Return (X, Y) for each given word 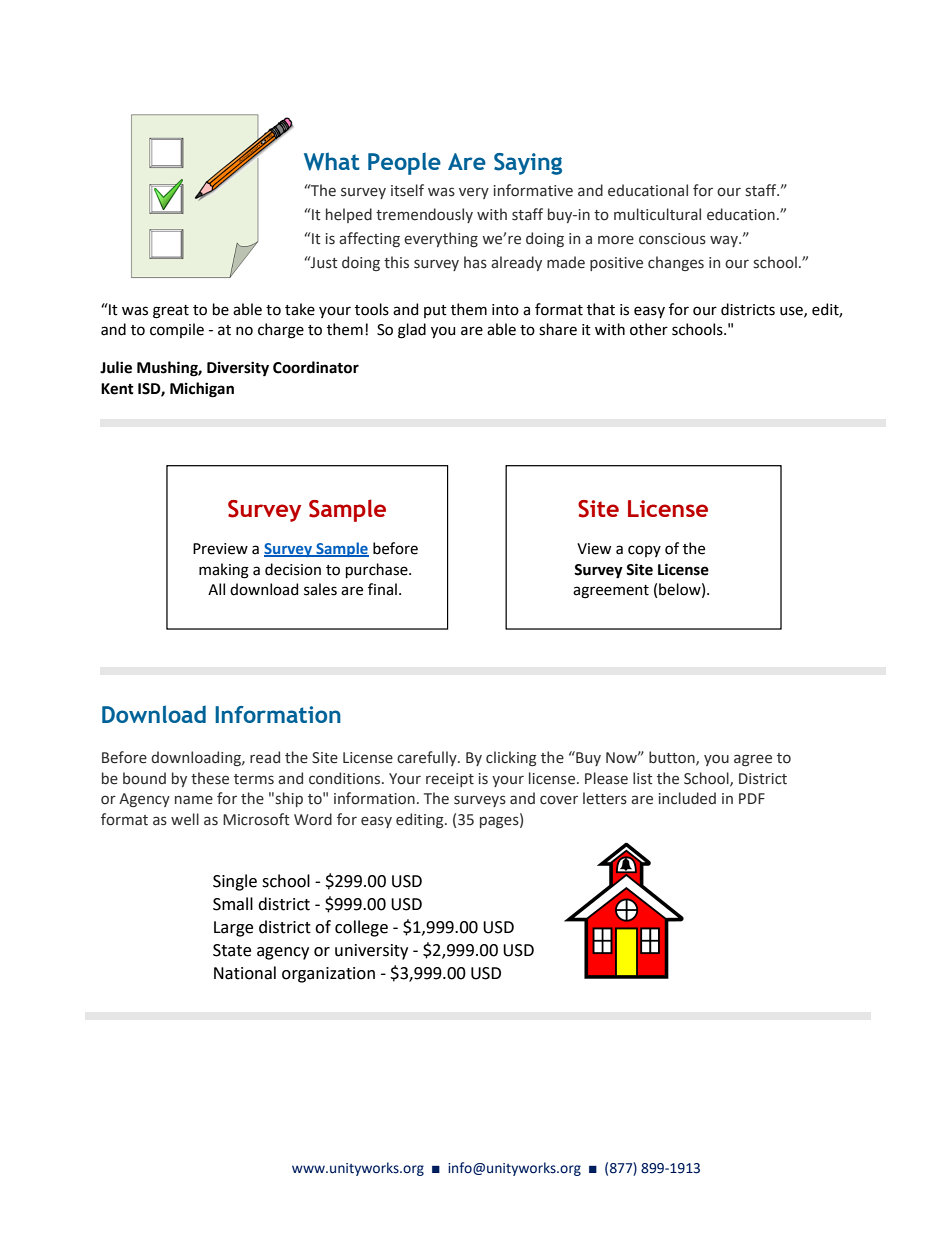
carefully (428, 758)
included (687, 798)
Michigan (202, 390)
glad (412, 331)
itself (407, 190)
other (649, 329)
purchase (378, 570)
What (332, 161)
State (232, 950)
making (224, 571)
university (371, 952)
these (210, 778)
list (643, 778)
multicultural (657, 214)
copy (644, 551)
